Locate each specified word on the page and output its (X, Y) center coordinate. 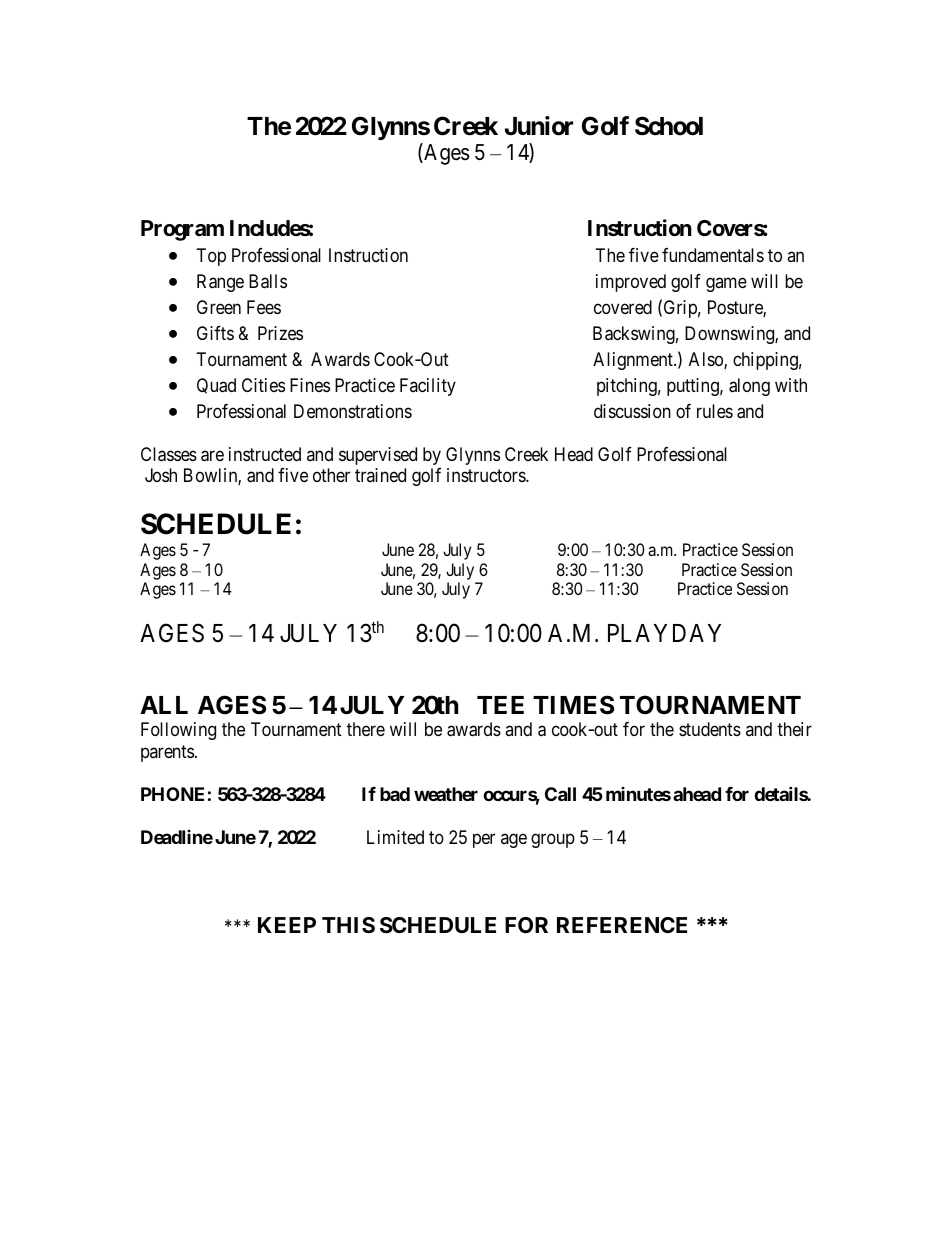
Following (178, 731)
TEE (500, 705)
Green (219, 307)
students (710, 729)
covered (623, 307)
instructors (487, 475)
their (794, 729)
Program (182, 230)
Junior (539, 126)
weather (446, 794)
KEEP (287, 925)
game (726, 284)
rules (715, 411)
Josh (161, 475)
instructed (265, 454)
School (669, 126)
